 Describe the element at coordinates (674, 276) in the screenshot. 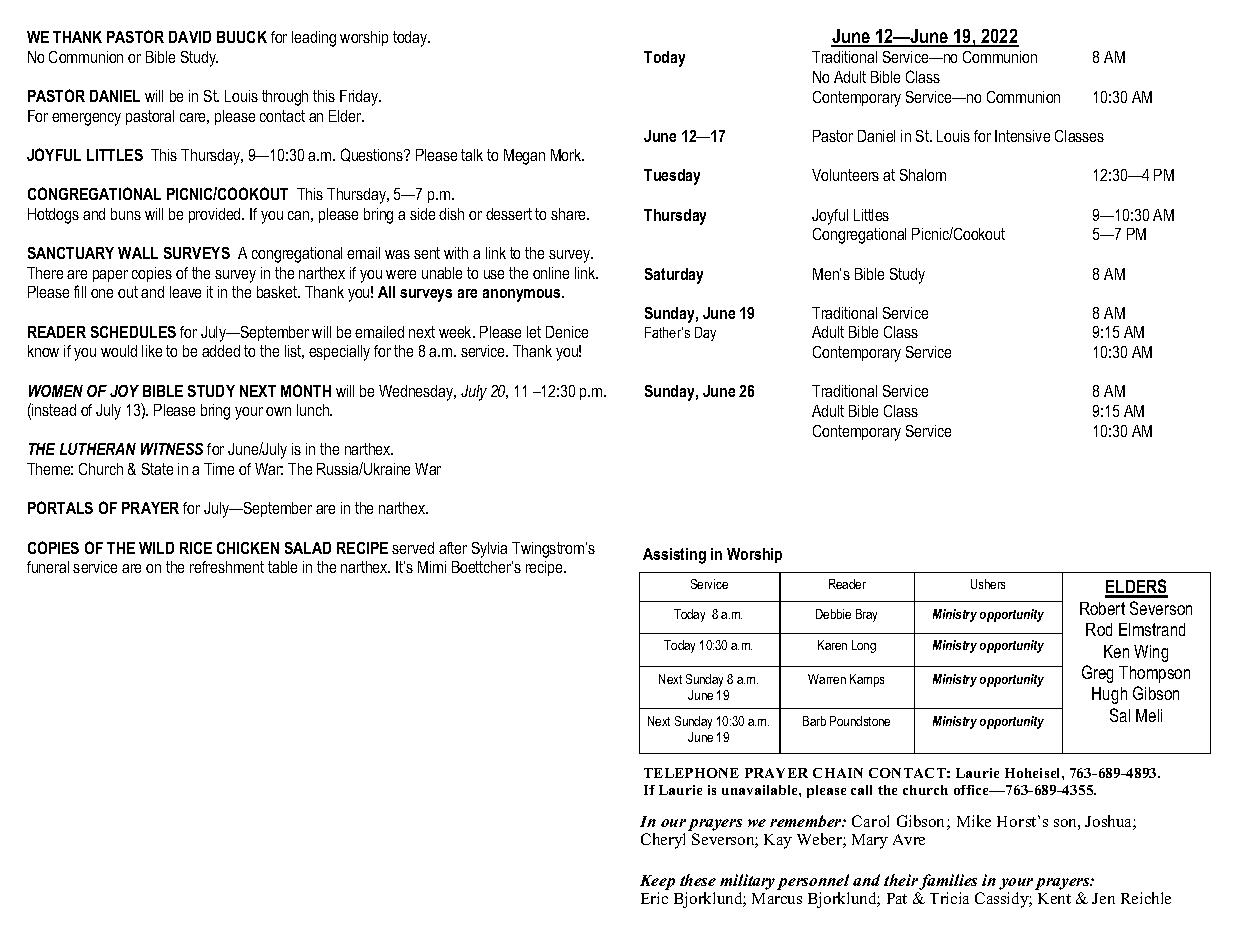

I see `Saturday` at that location.
